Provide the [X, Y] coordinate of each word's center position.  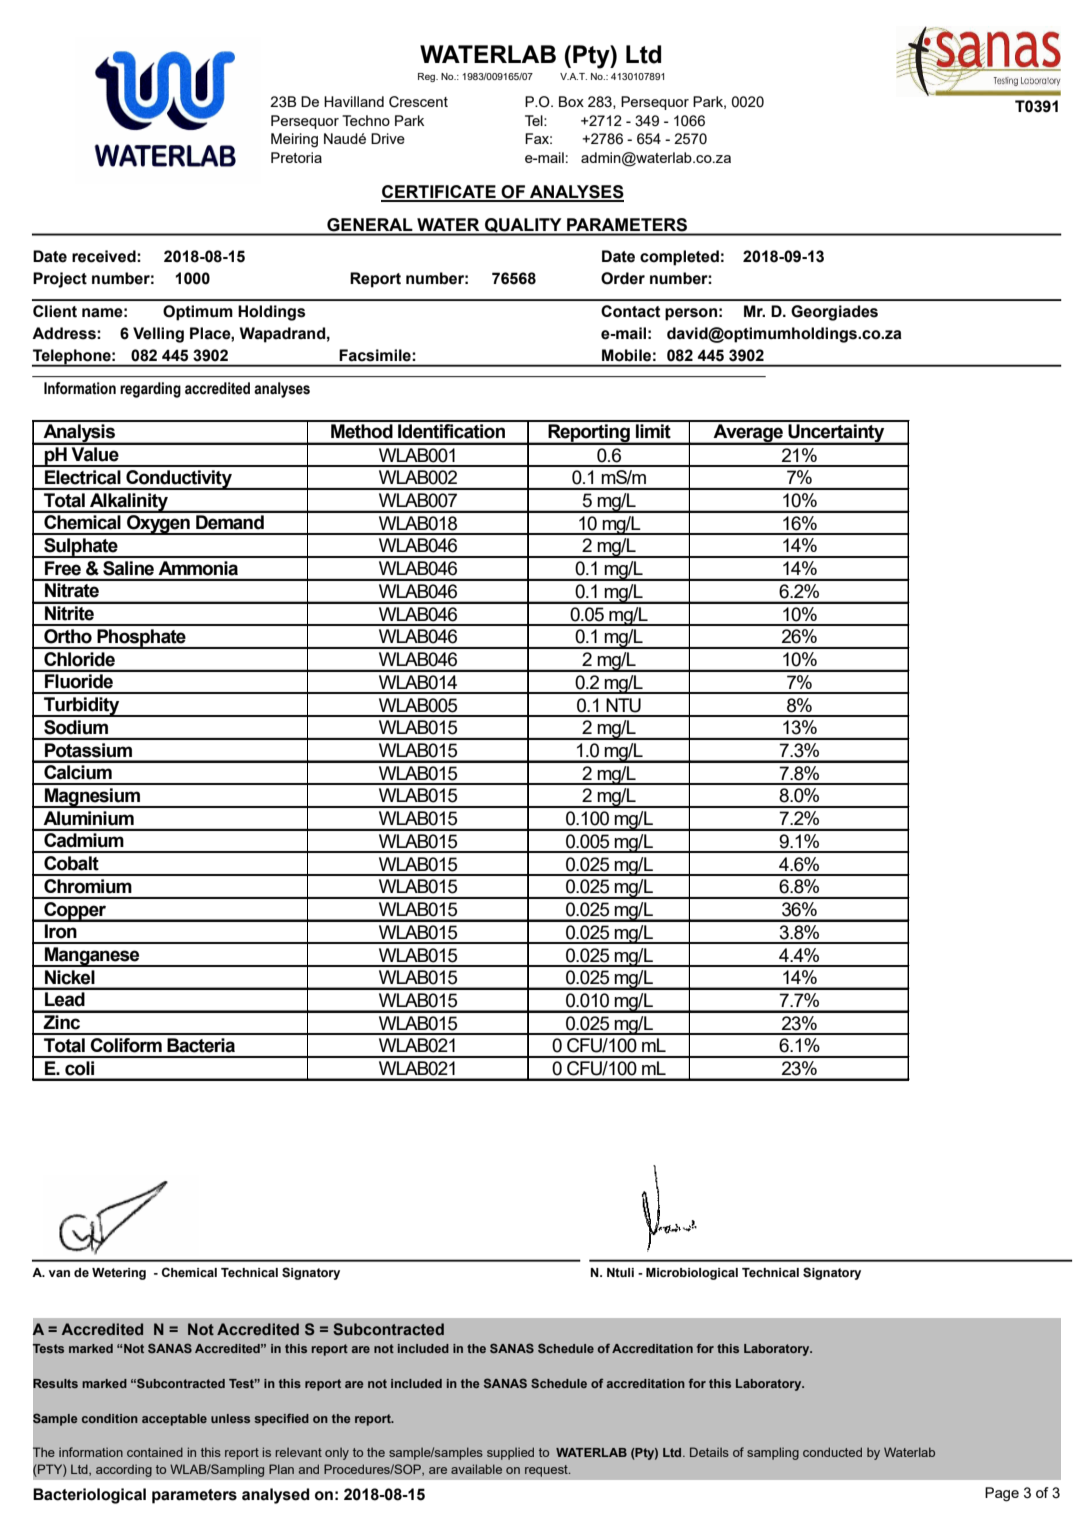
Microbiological [692, 1274]
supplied [510, 1453]
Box [571, 101]
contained [155, 1452]
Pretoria [296, 157]
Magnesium [92, 798]
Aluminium [89, 818]
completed [679, 258]
